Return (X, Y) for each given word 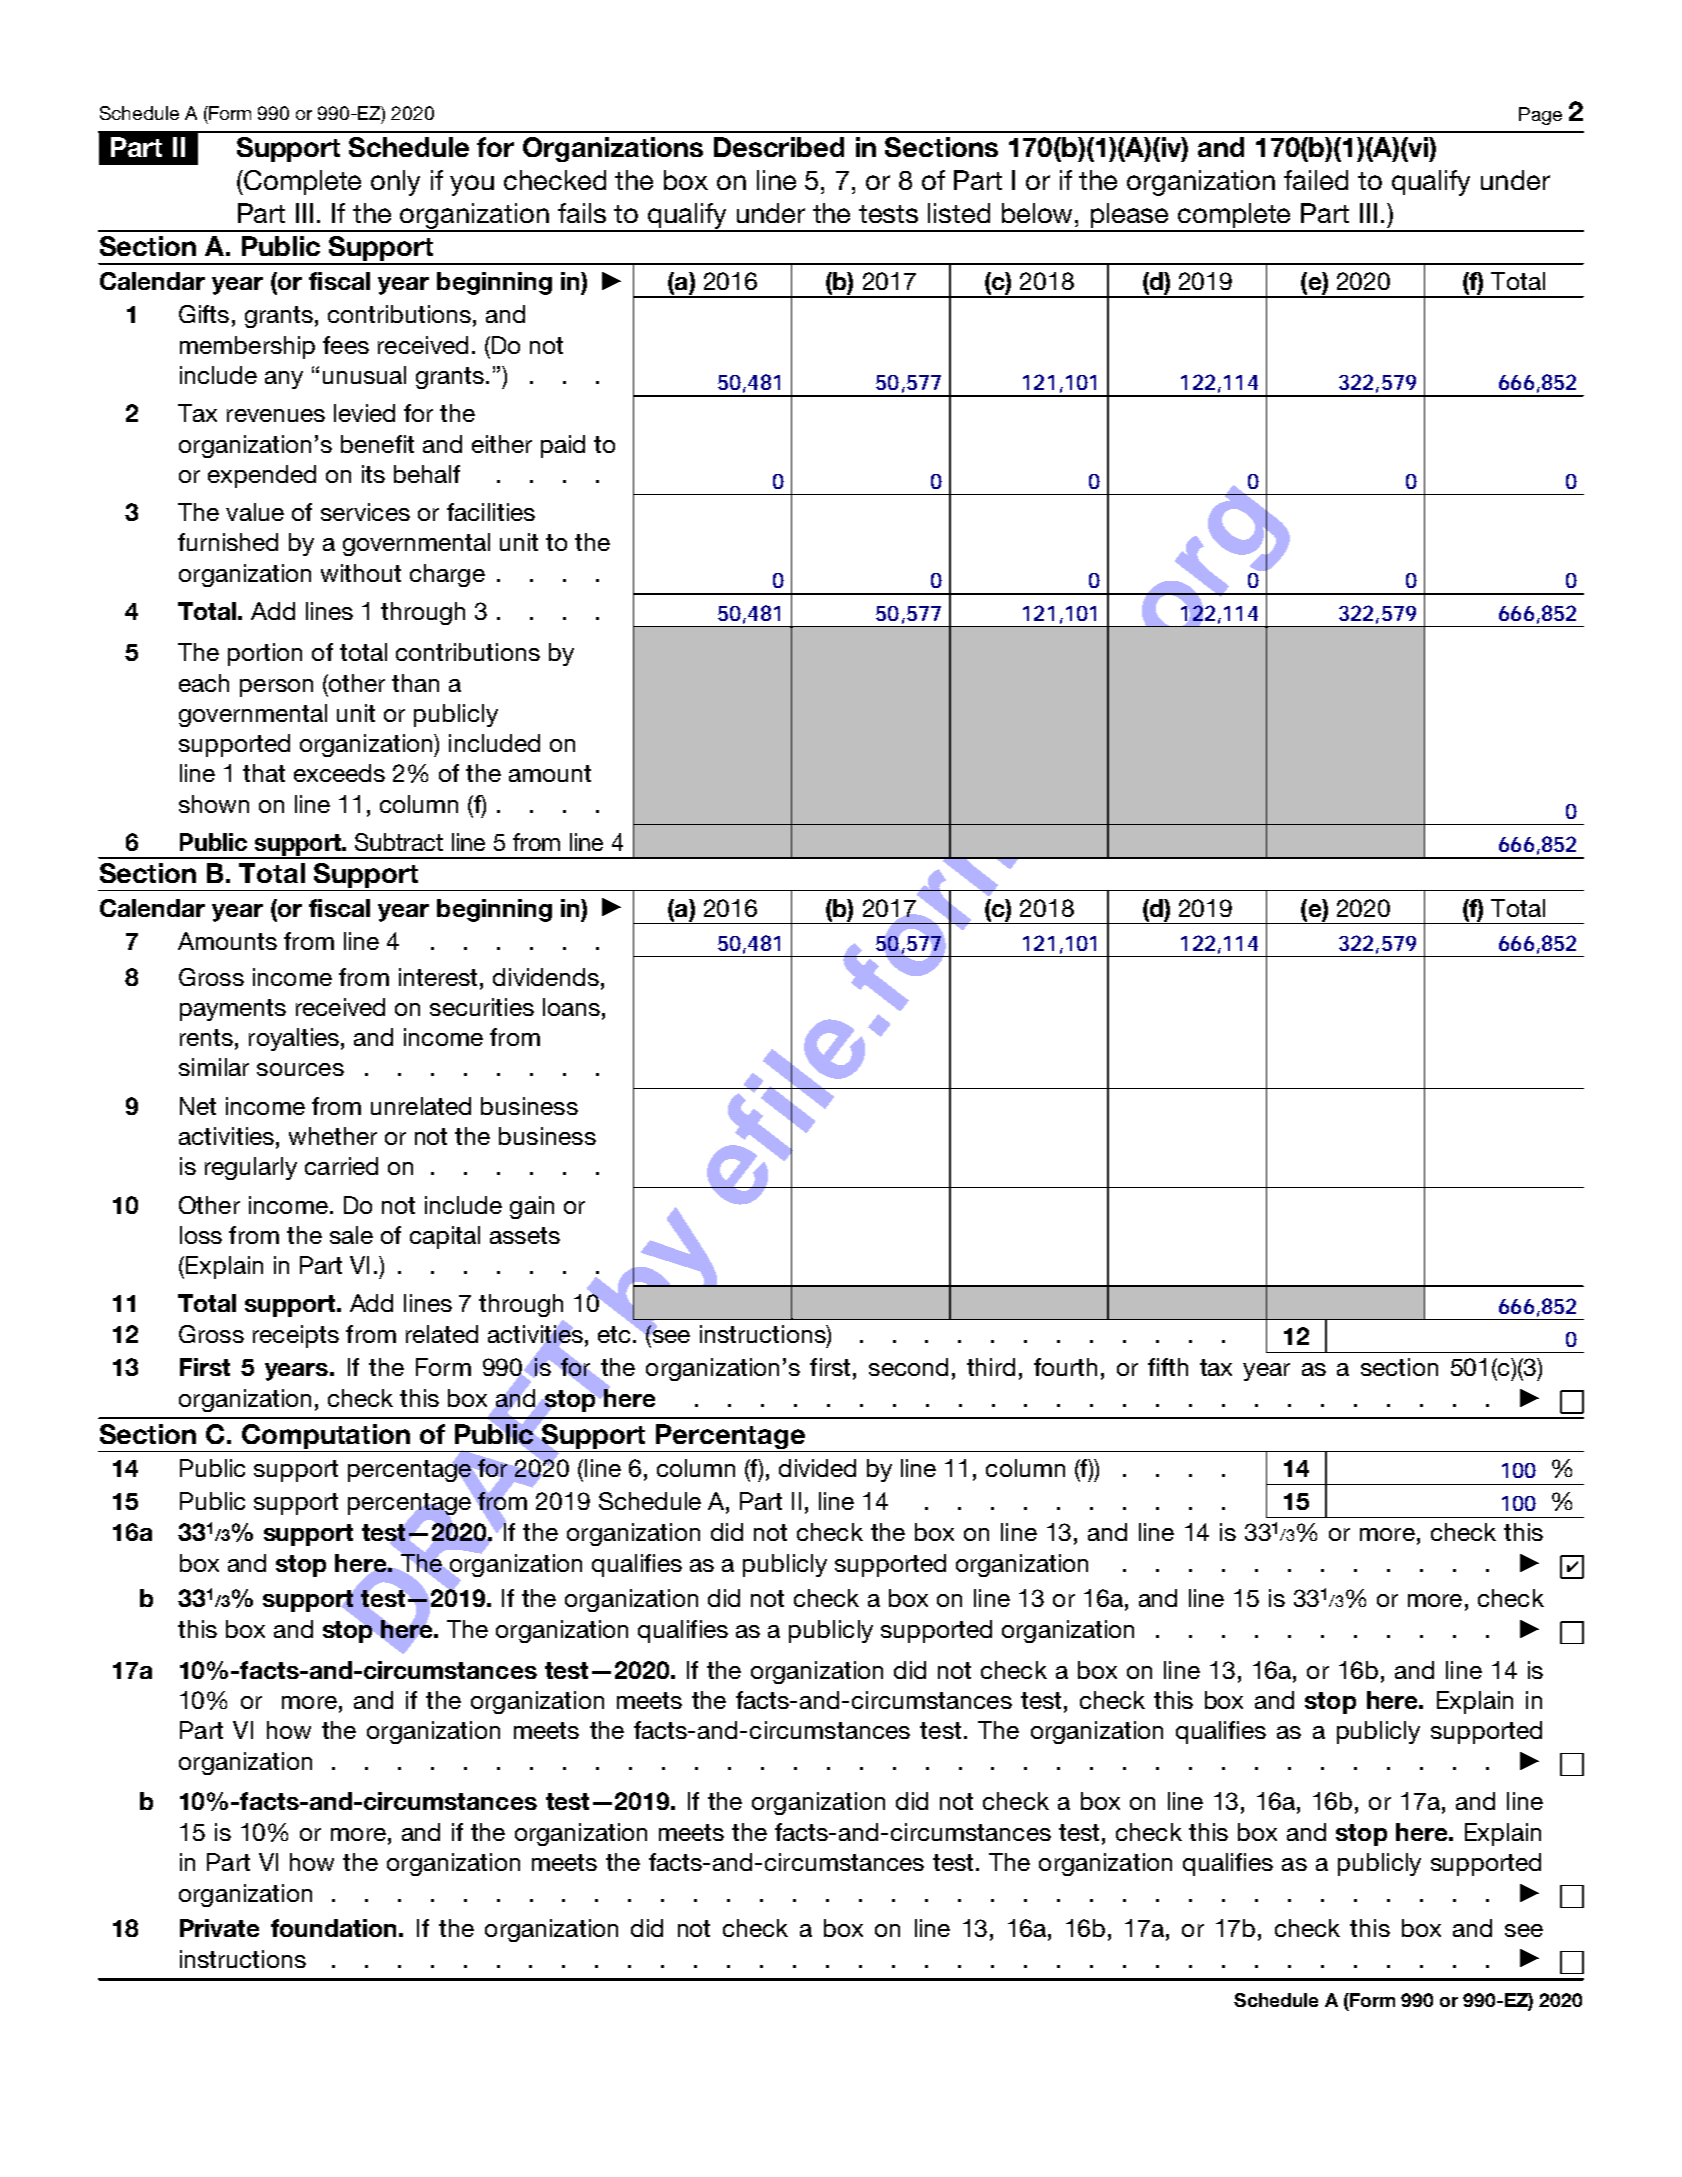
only (395, 183)
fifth (1168, 1367)
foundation (333, 1928)
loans (571, 1007)
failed (1316, 180)
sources (300, 1069)
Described (779, 147)
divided (817, 1468)
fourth (1065, 1367)
